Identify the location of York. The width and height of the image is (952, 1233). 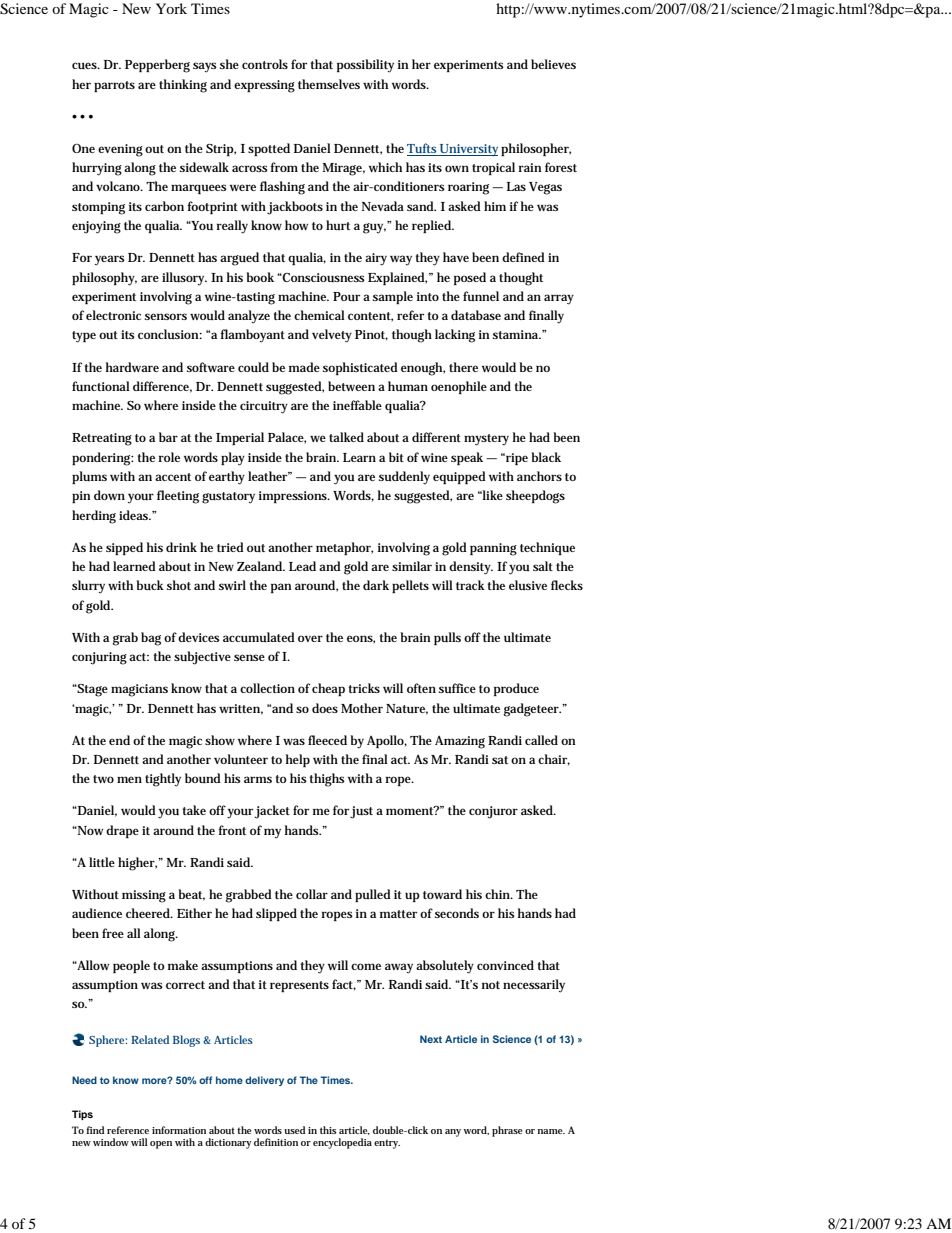
(171, 8).
